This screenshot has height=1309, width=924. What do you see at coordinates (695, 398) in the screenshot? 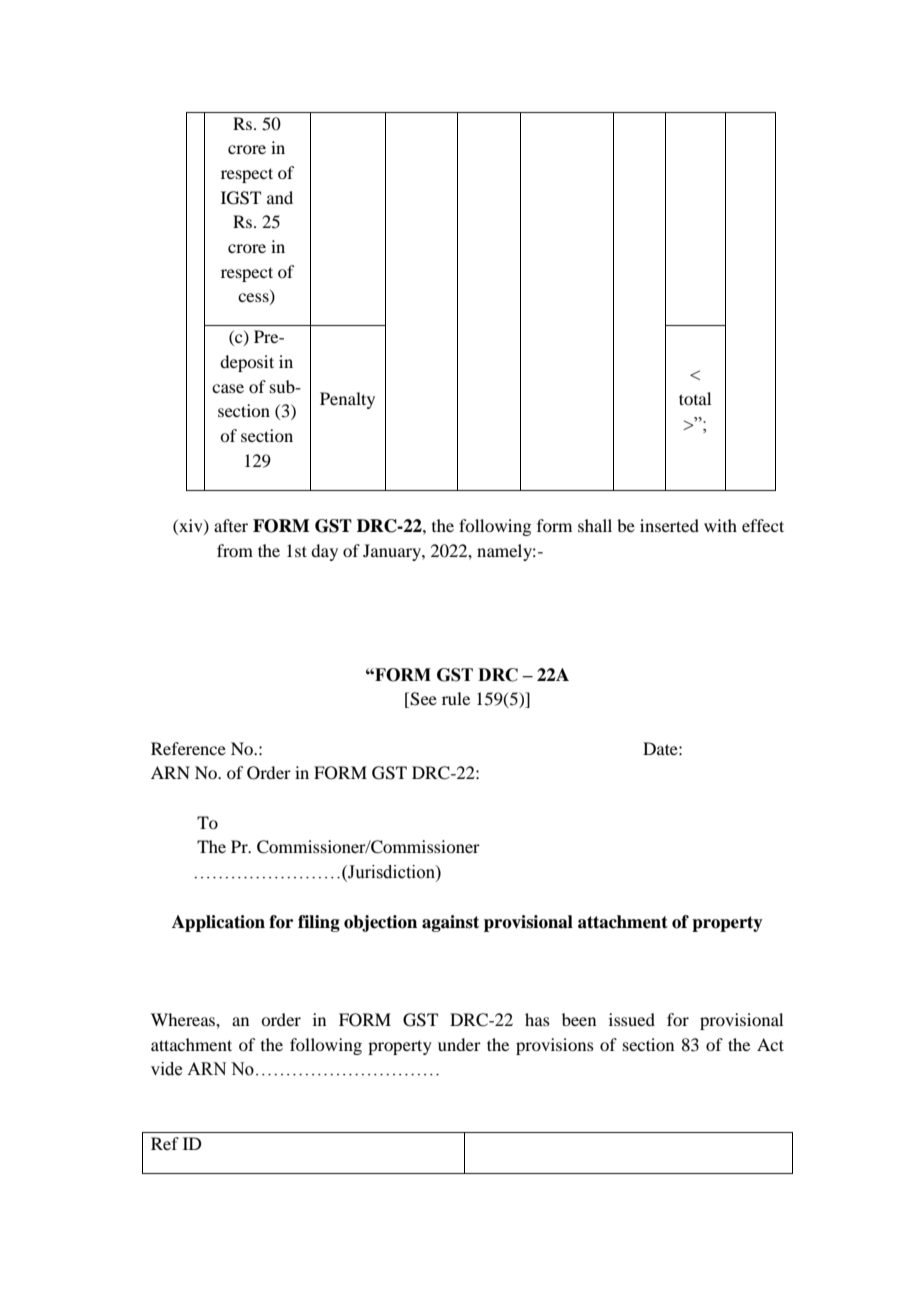
I see `total` at bounding box center [695, 398].
